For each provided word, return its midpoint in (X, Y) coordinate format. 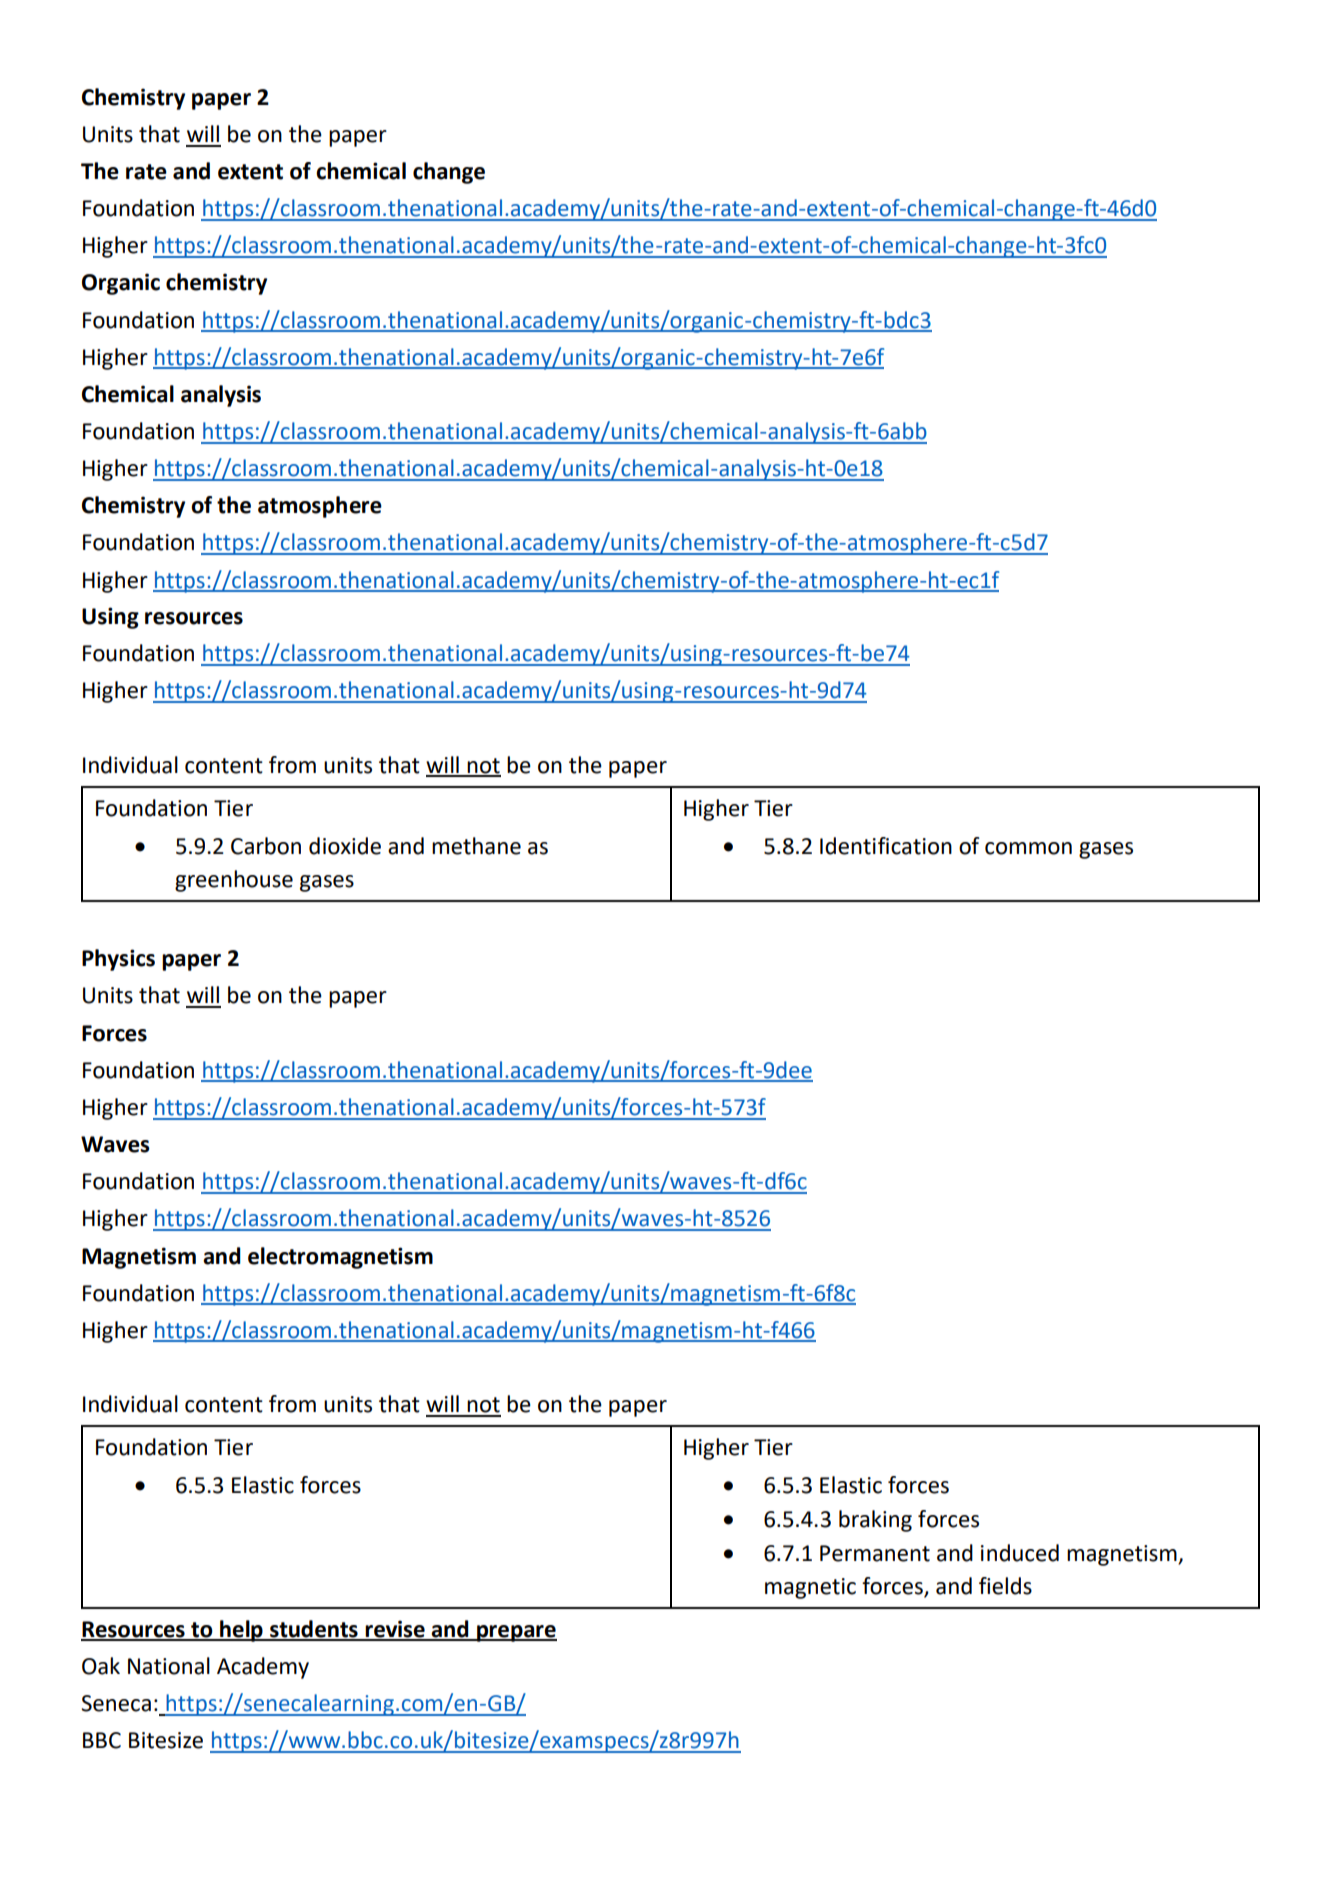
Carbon (266, 846)
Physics (118, 960)
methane (476, 846)
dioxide (345, 846)
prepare (516, 1633)
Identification (886, 846)
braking (875, 1521)
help (241, 1631)
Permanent (875, 1553)
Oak (101, 1666)
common (1028, 848)
